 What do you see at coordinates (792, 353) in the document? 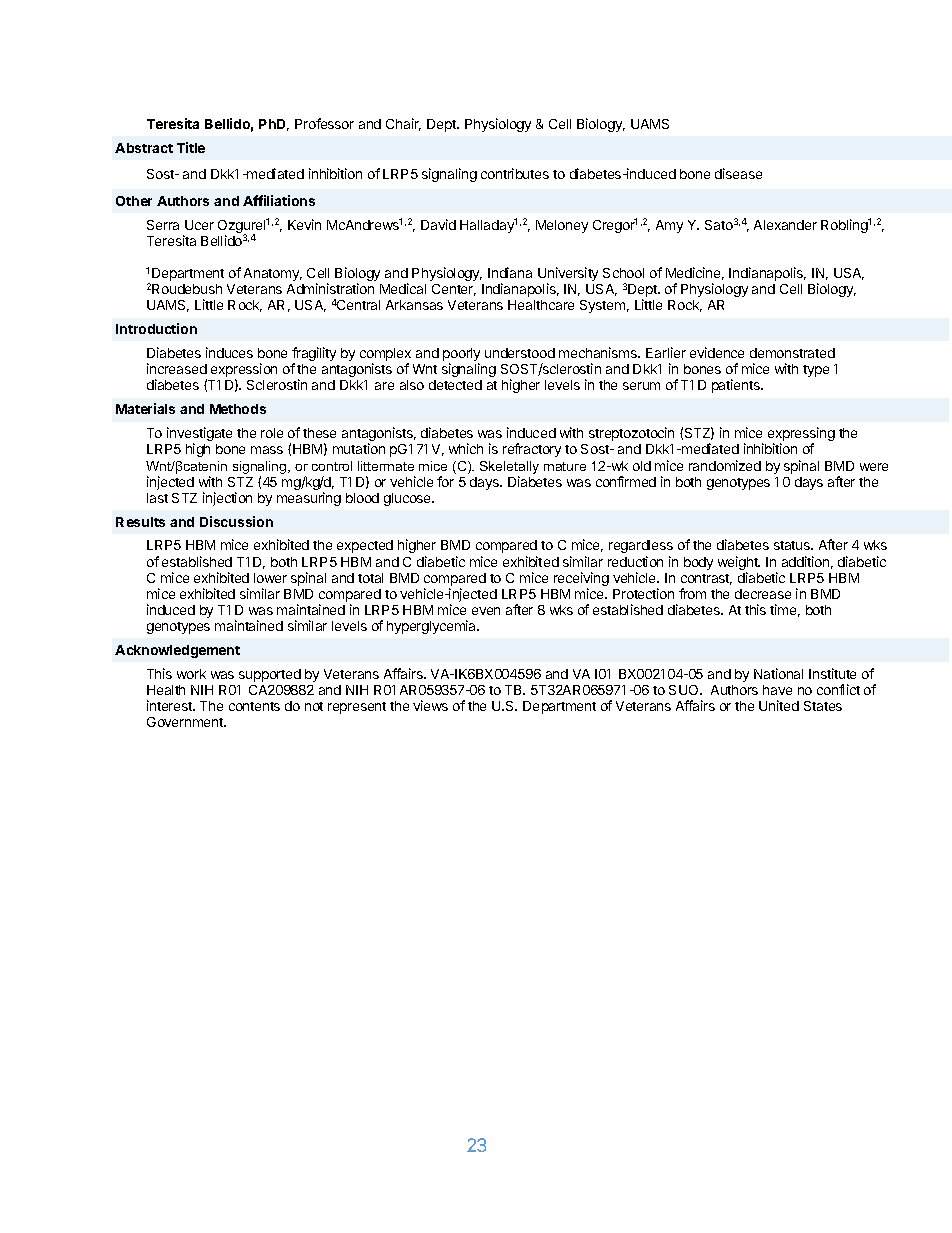
I see `demonstrated` at bounding box center [792, 353].
